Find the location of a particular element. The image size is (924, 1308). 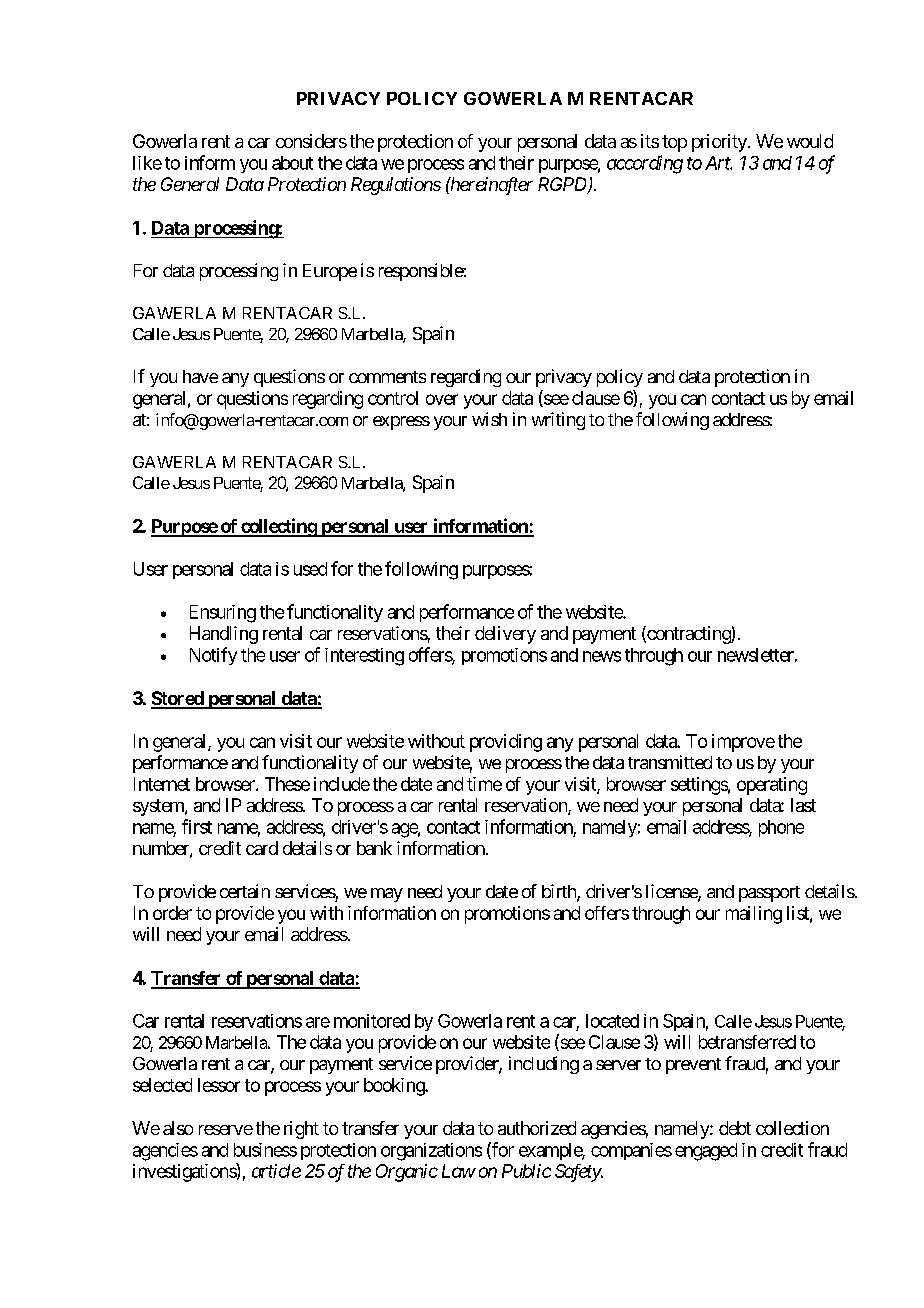

about is located at coordinates (292, 163).
